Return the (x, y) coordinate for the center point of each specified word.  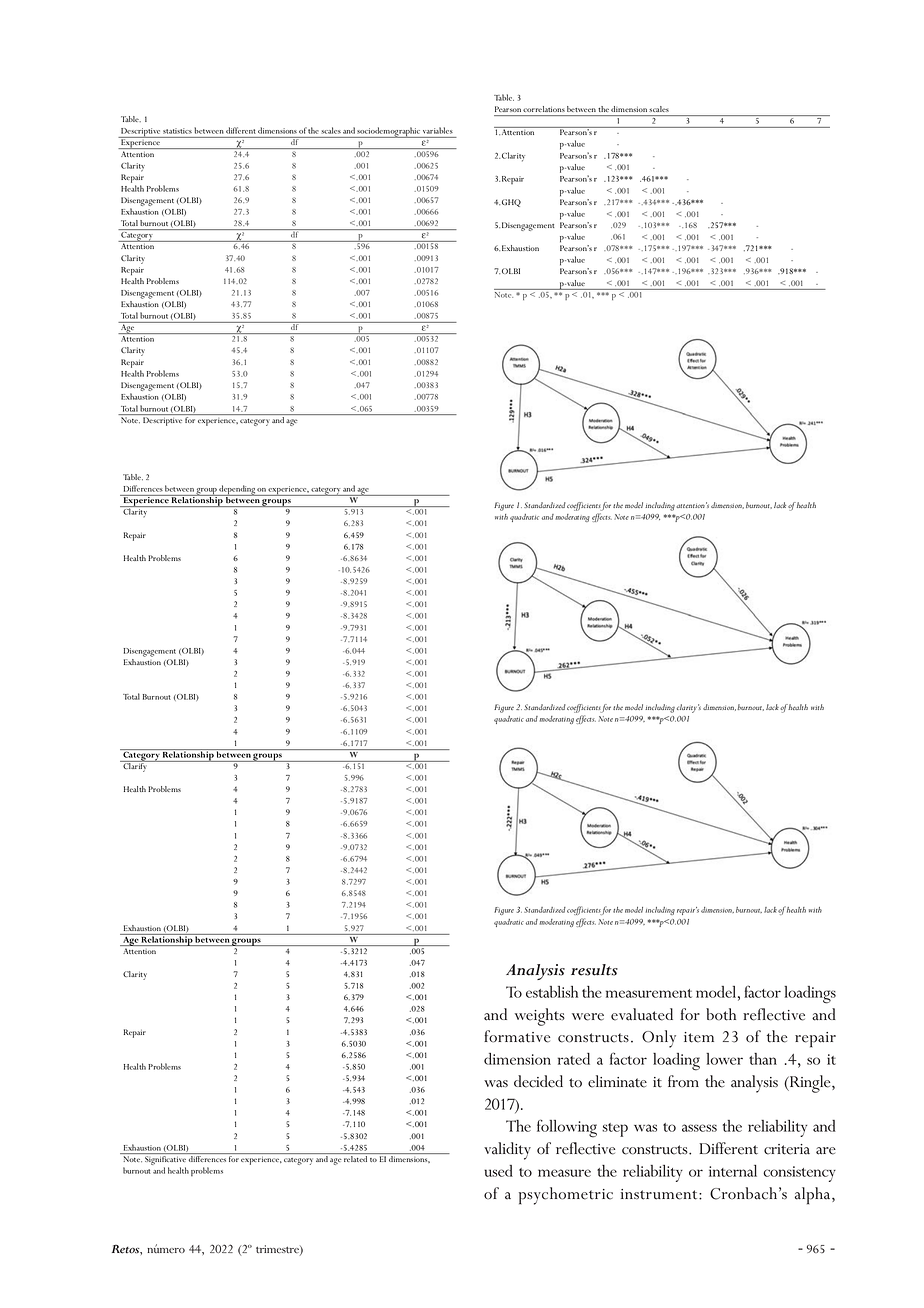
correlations (544, 109)
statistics (177, 131)
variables (438, 130)
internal (733, 1171)
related (355, 1159)
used (498, 1171)
